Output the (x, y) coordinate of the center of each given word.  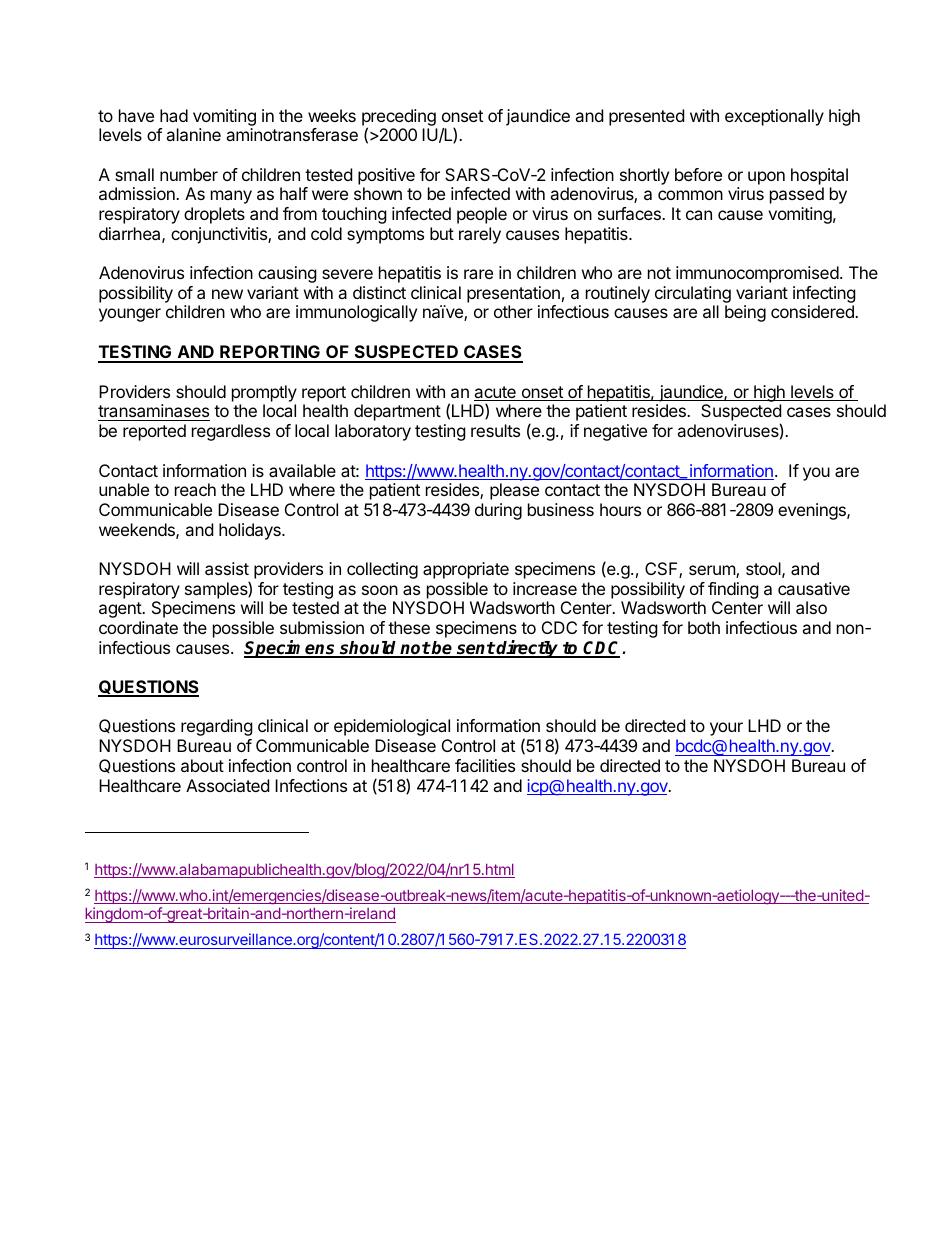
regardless (231, 432)
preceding (399, 118)
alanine (193, 134)
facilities (485, 765)
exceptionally (774, 117)
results (495, 430)
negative (615, 432)
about (202, 765)
